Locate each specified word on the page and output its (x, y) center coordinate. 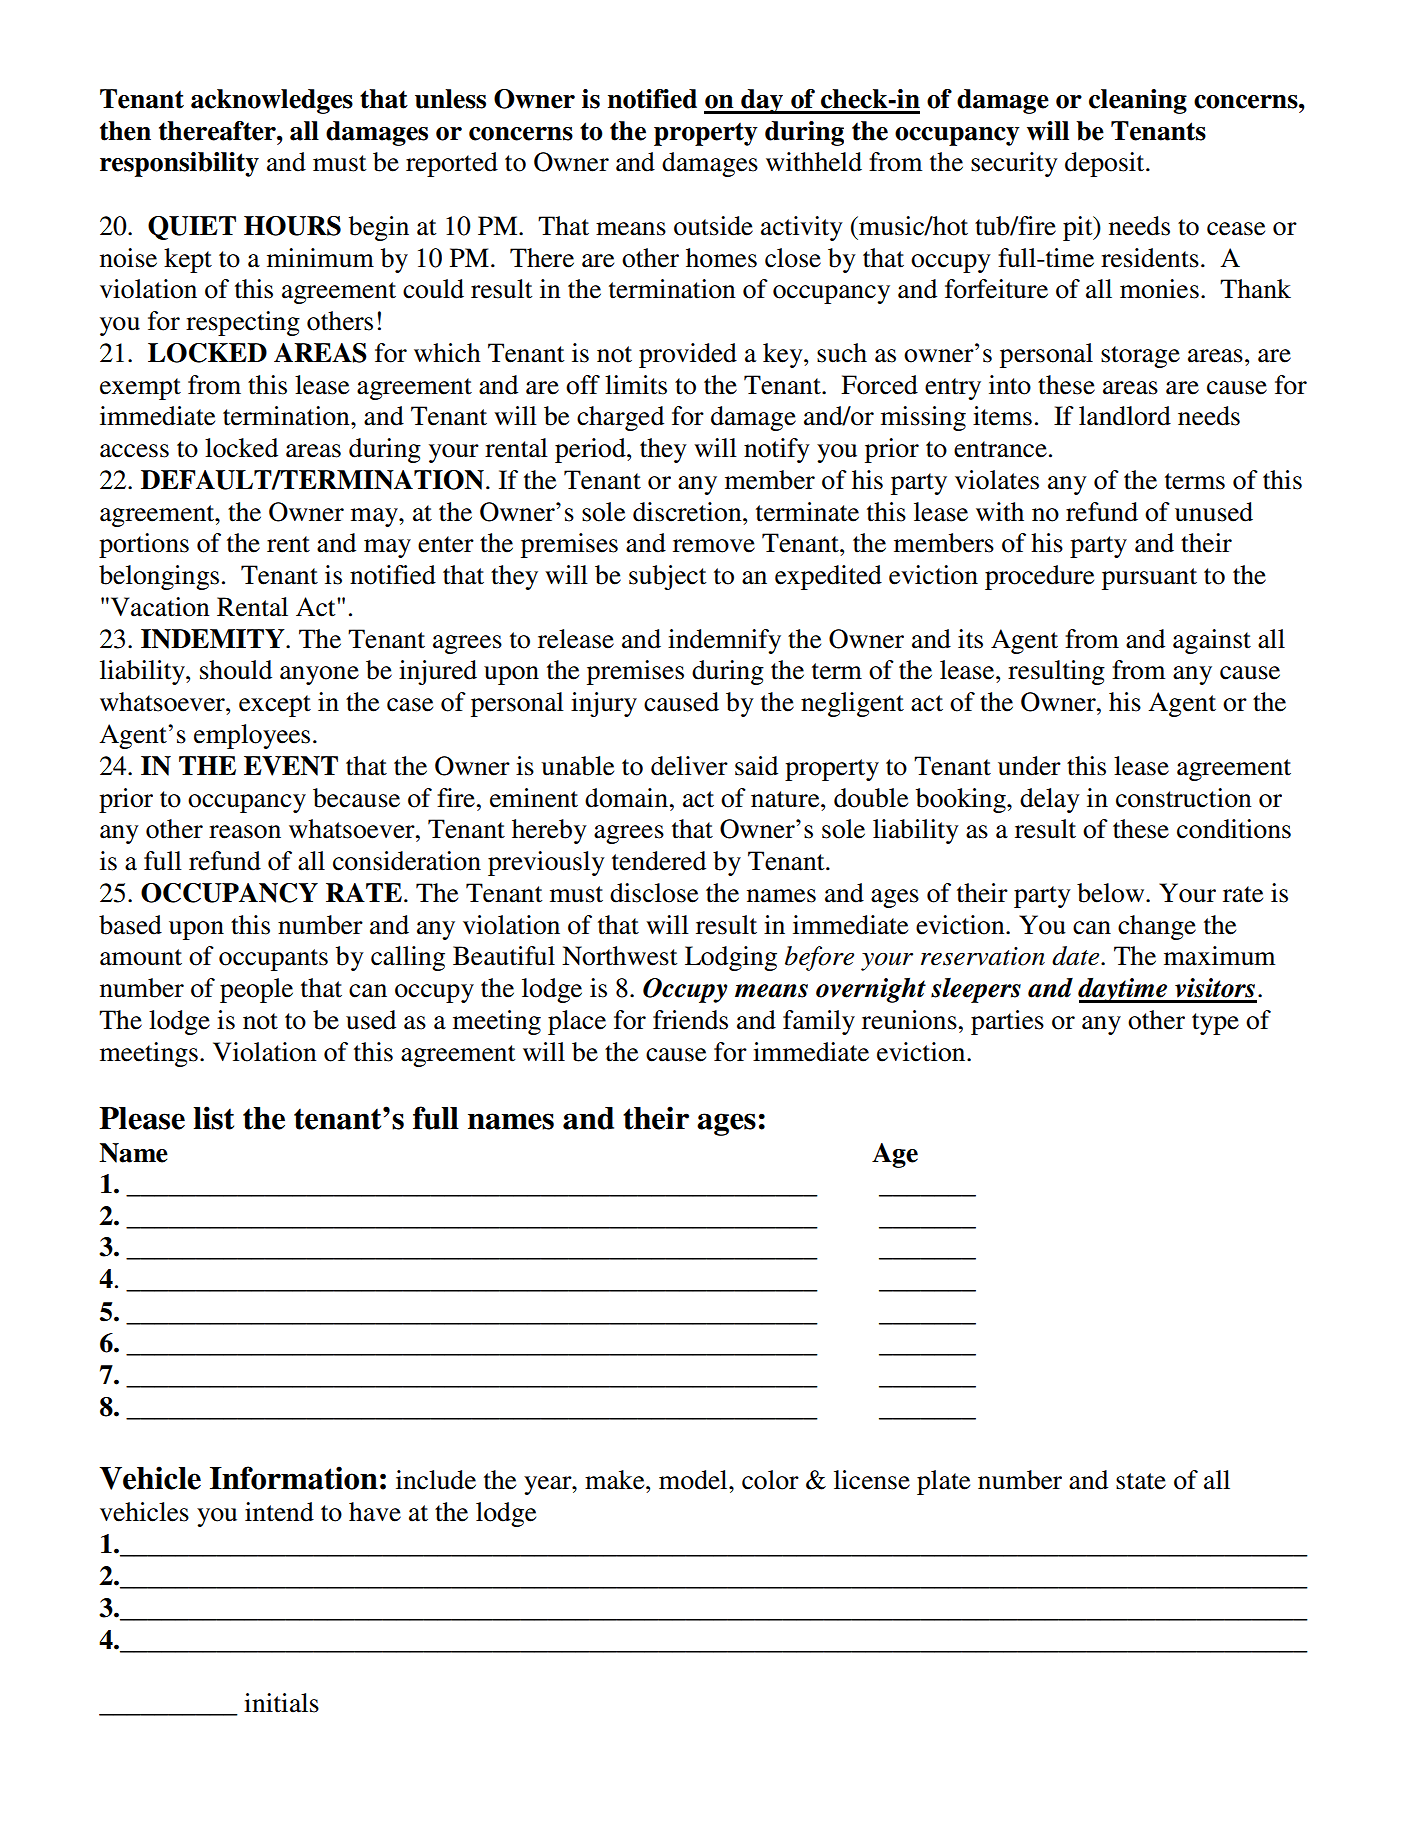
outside (713, 226)
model (694, 1480)
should (236, 670)
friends (690, 1020)
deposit (1106, 164)
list (213, 1118)
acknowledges (272, 101)
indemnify (724, 641)
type (1215, 1024)
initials (281, 1703)
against (1212, 641)
